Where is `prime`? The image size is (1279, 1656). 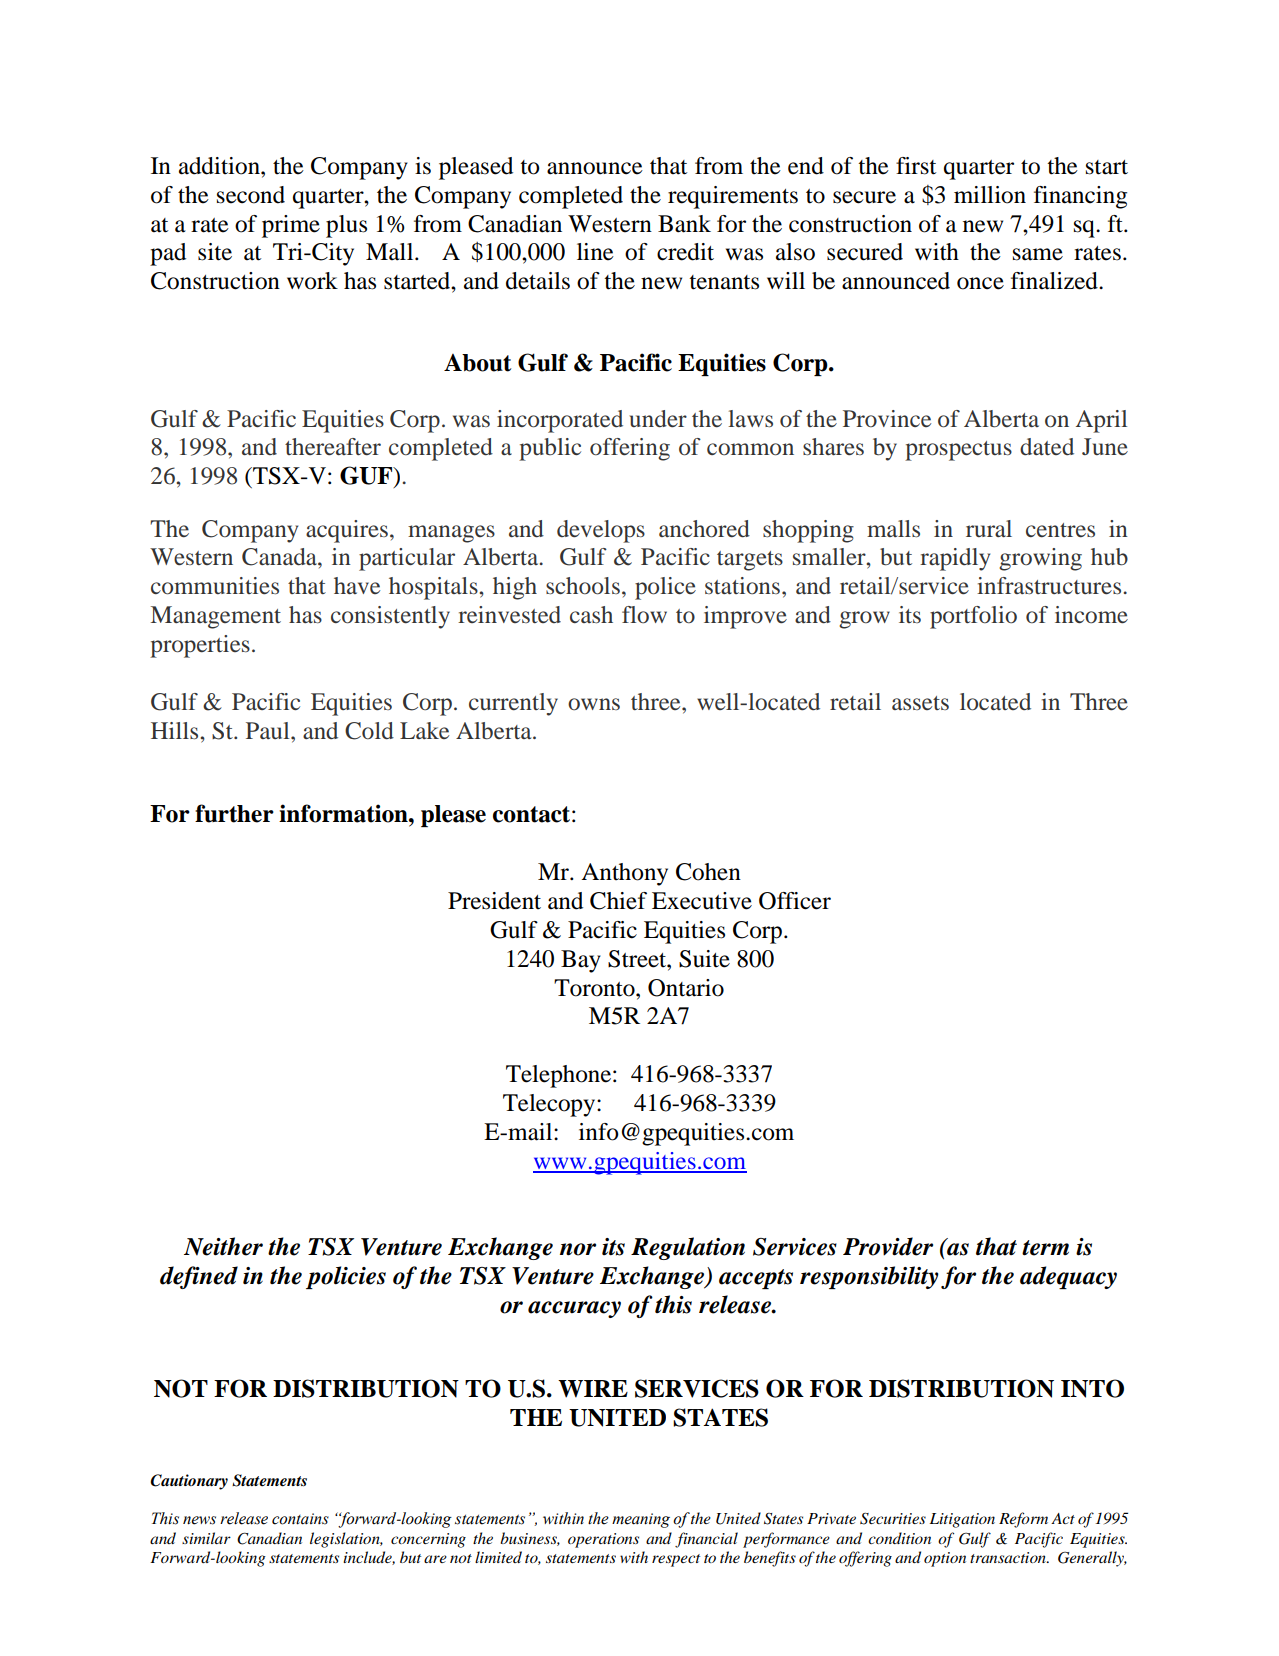
prime is located at coordinates (291, 226).
